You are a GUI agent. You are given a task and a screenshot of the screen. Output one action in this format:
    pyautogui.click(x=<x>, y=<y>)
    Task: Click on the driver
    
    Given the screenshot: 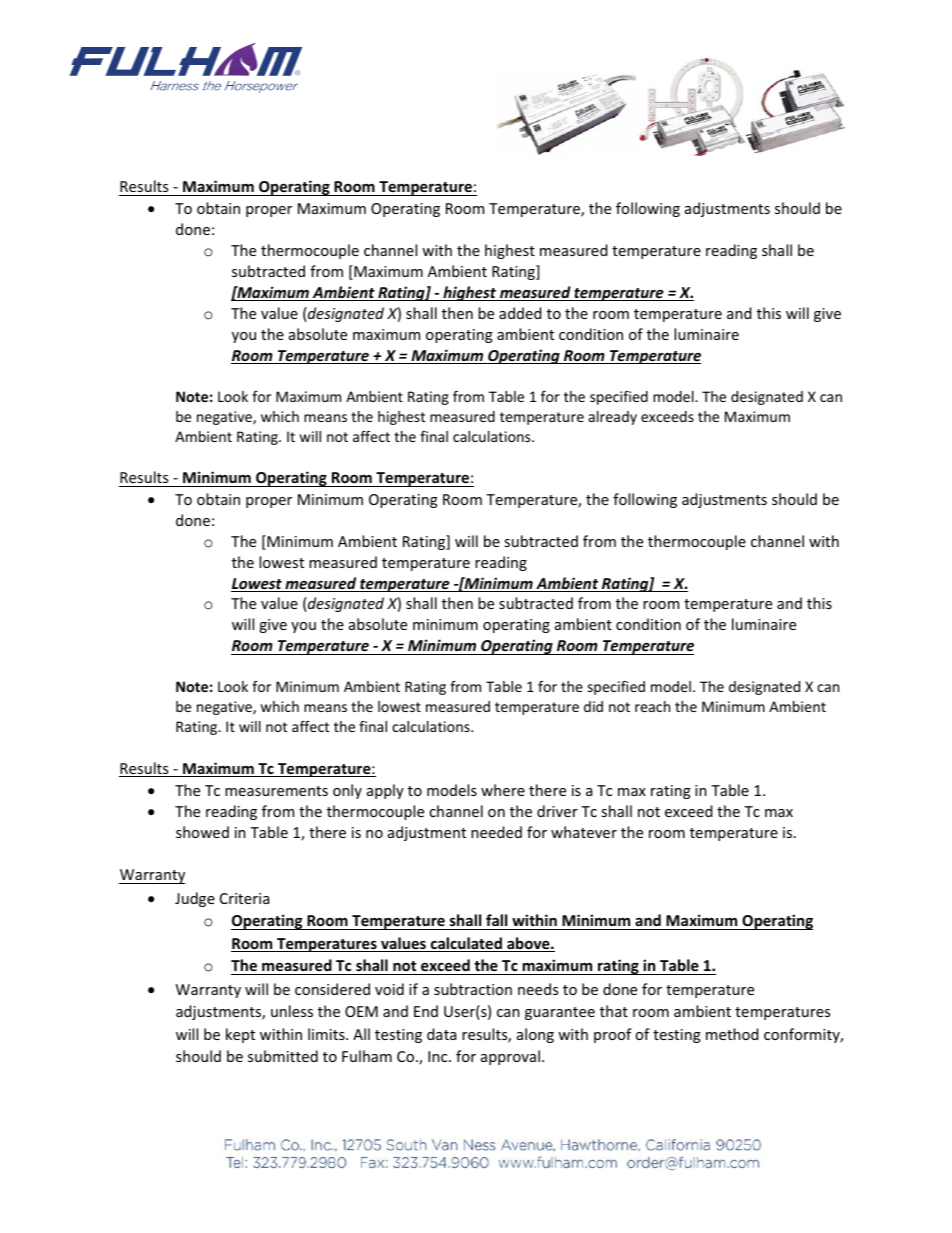 What is the action you would take?
    pyautogui.click(x=557, y=811)
